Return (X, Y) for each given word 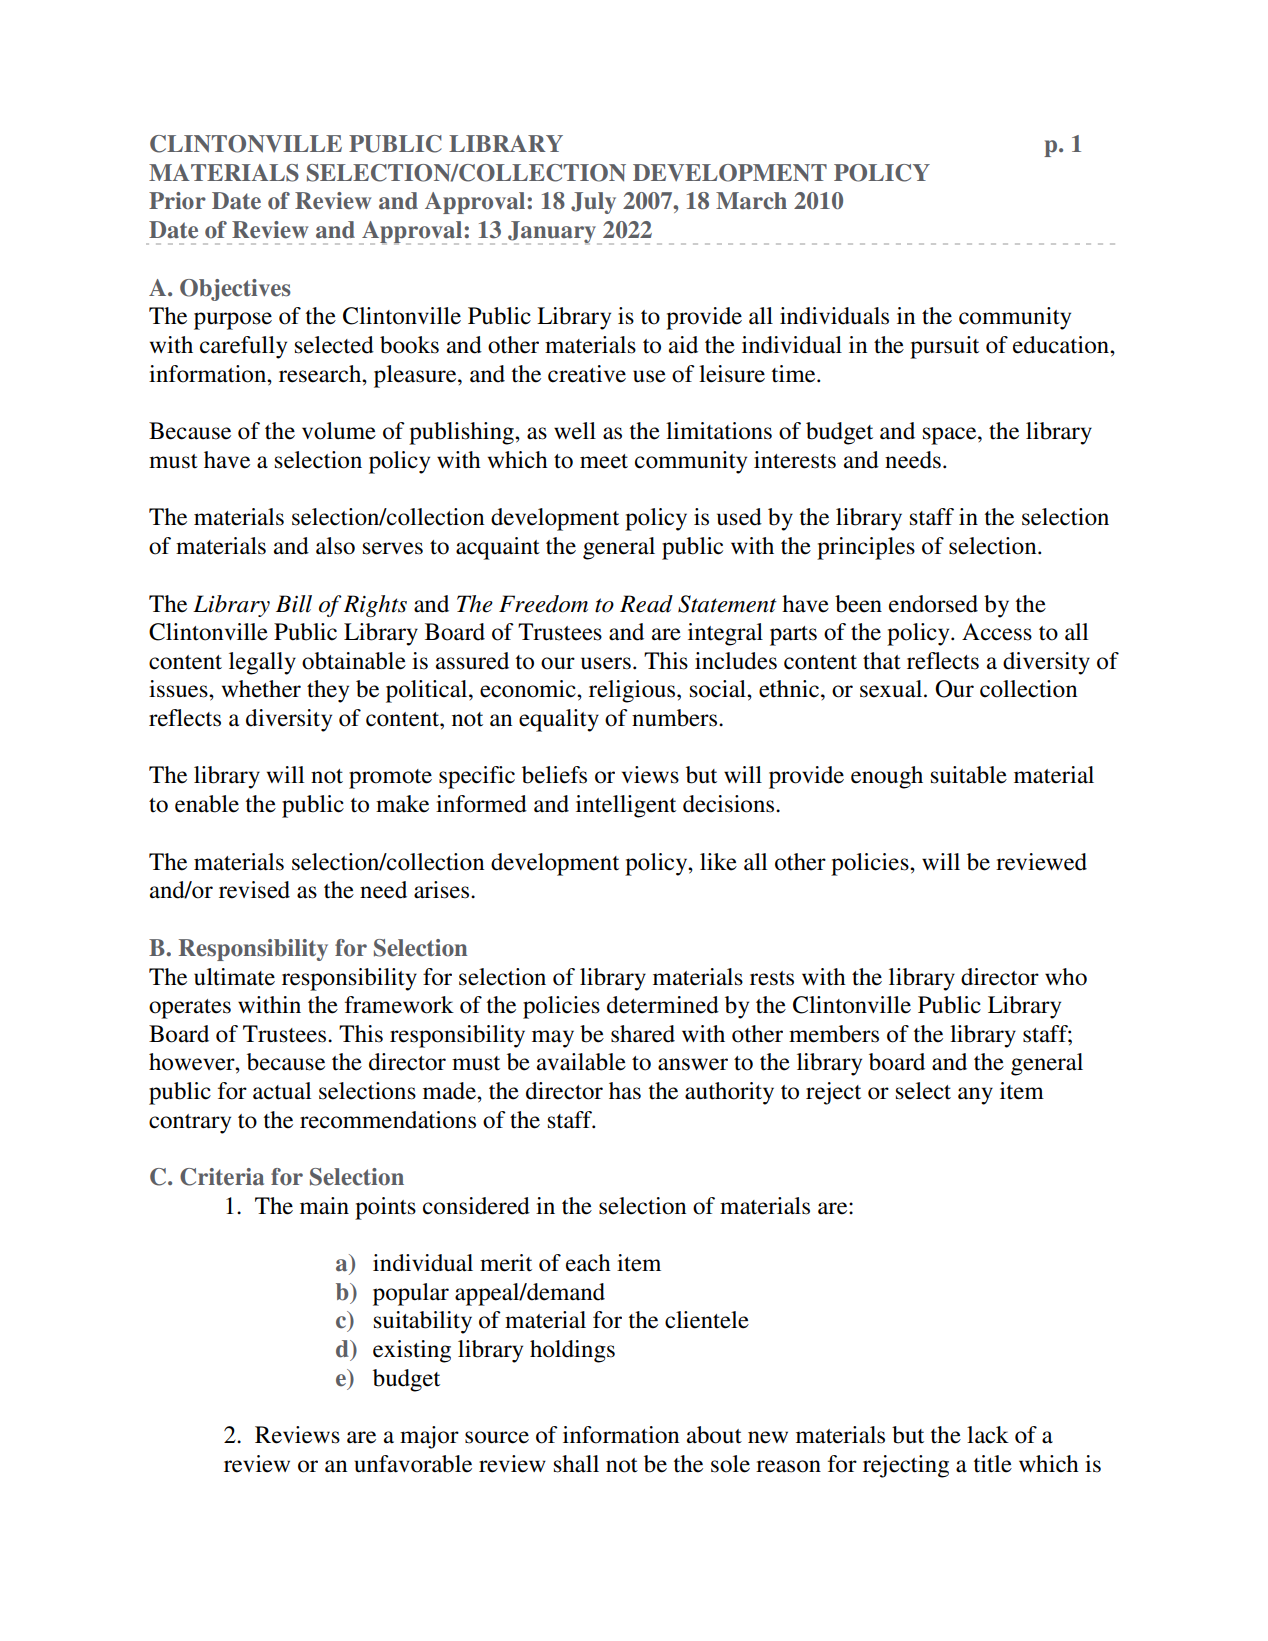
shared (643, 1034)
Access (997, 632)
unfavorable (413, 1464)
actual (282, 1091)
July (593, 203)
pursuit (944, 347)
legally (262, 663)
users (606, 663)
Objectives (235, 290)
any (975, 1096)
